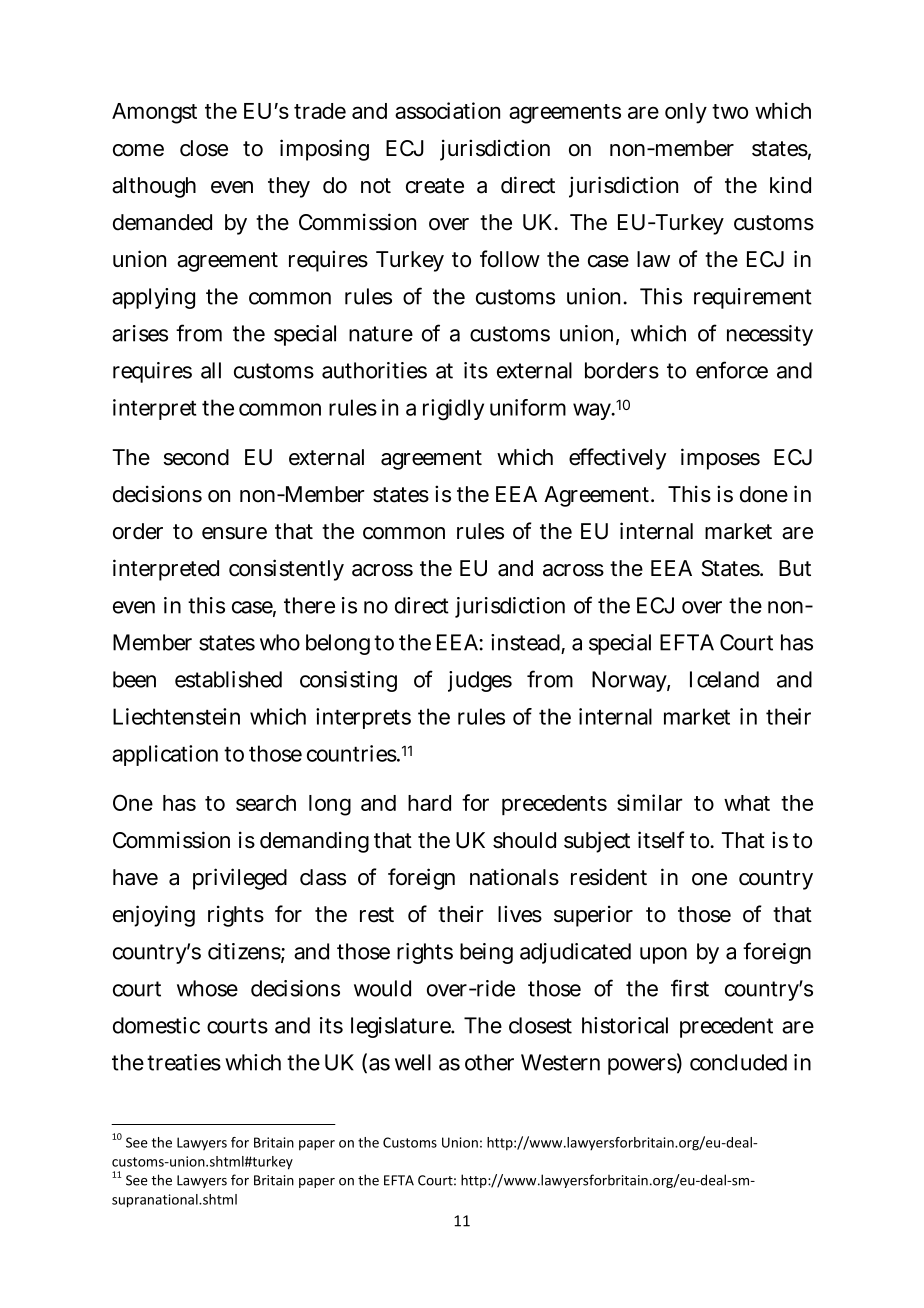 Image resolution: width=924 pixels, height=1308 pixels. Describe the element at coordinates (480, 681) in the page. I see `judges` at that location.
